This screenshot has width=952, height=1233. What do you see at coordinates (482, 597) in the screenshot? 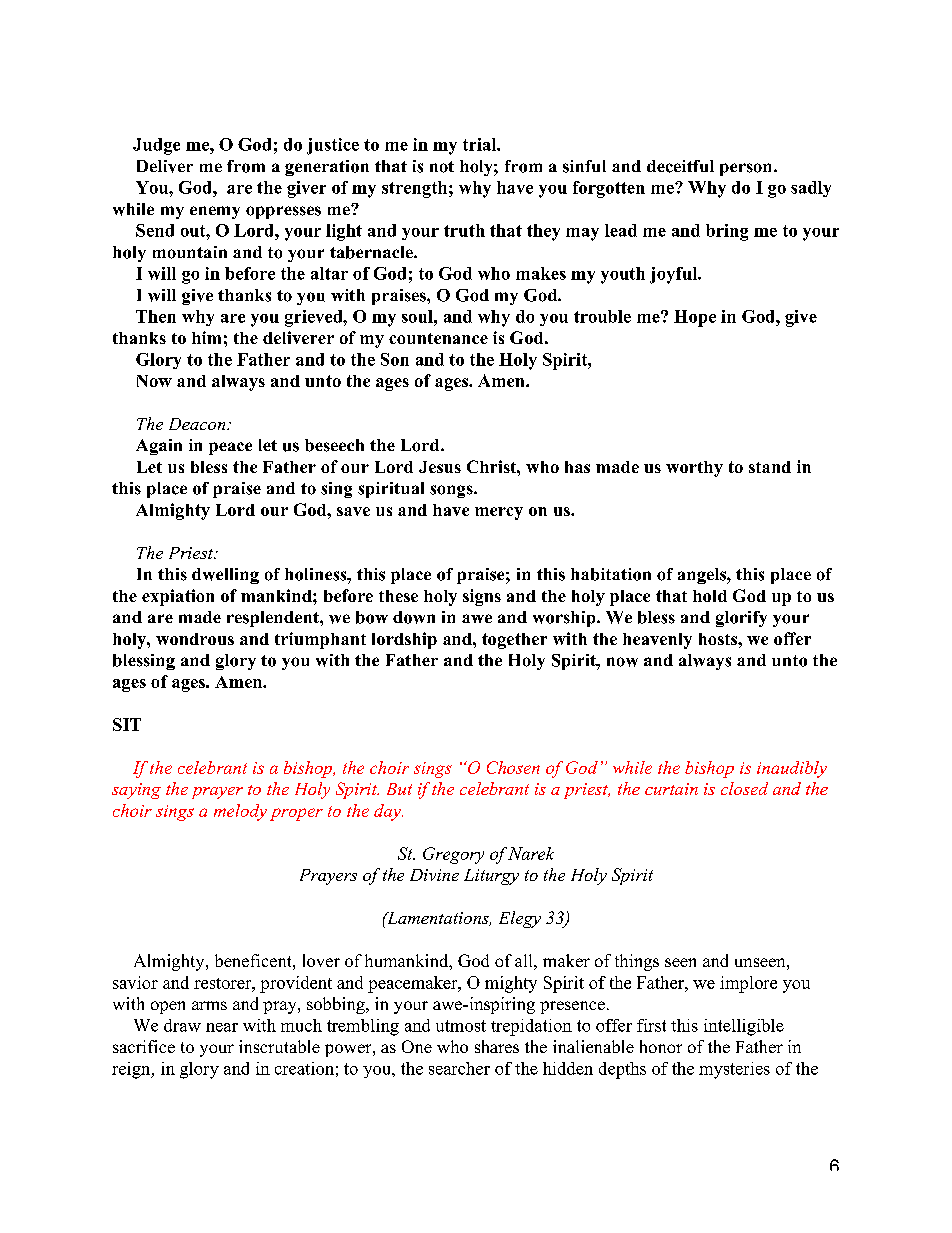
I see `signs` at bounding box center [482, 597].
